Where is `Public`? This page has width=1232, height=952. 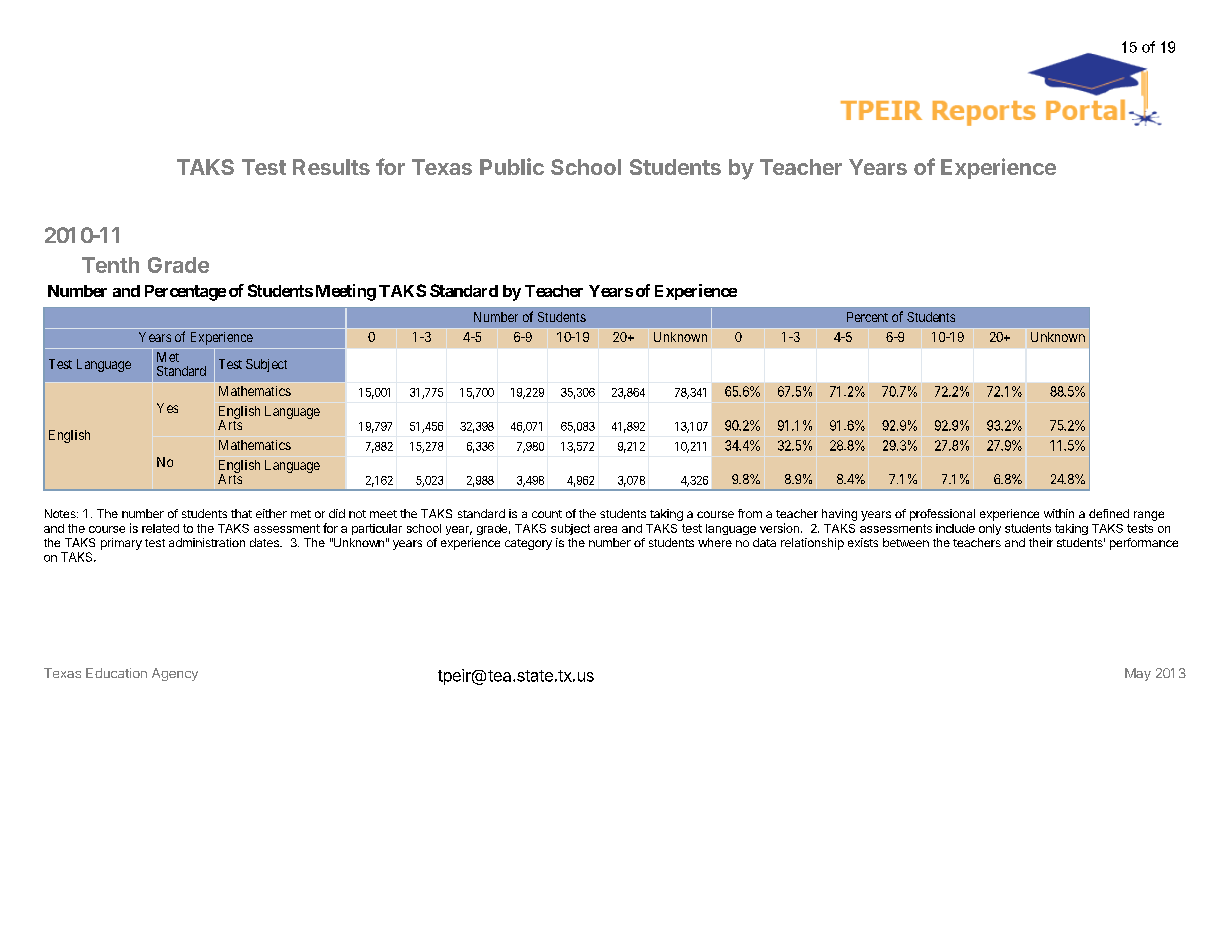 Public is located at coordinates (512, 166).
